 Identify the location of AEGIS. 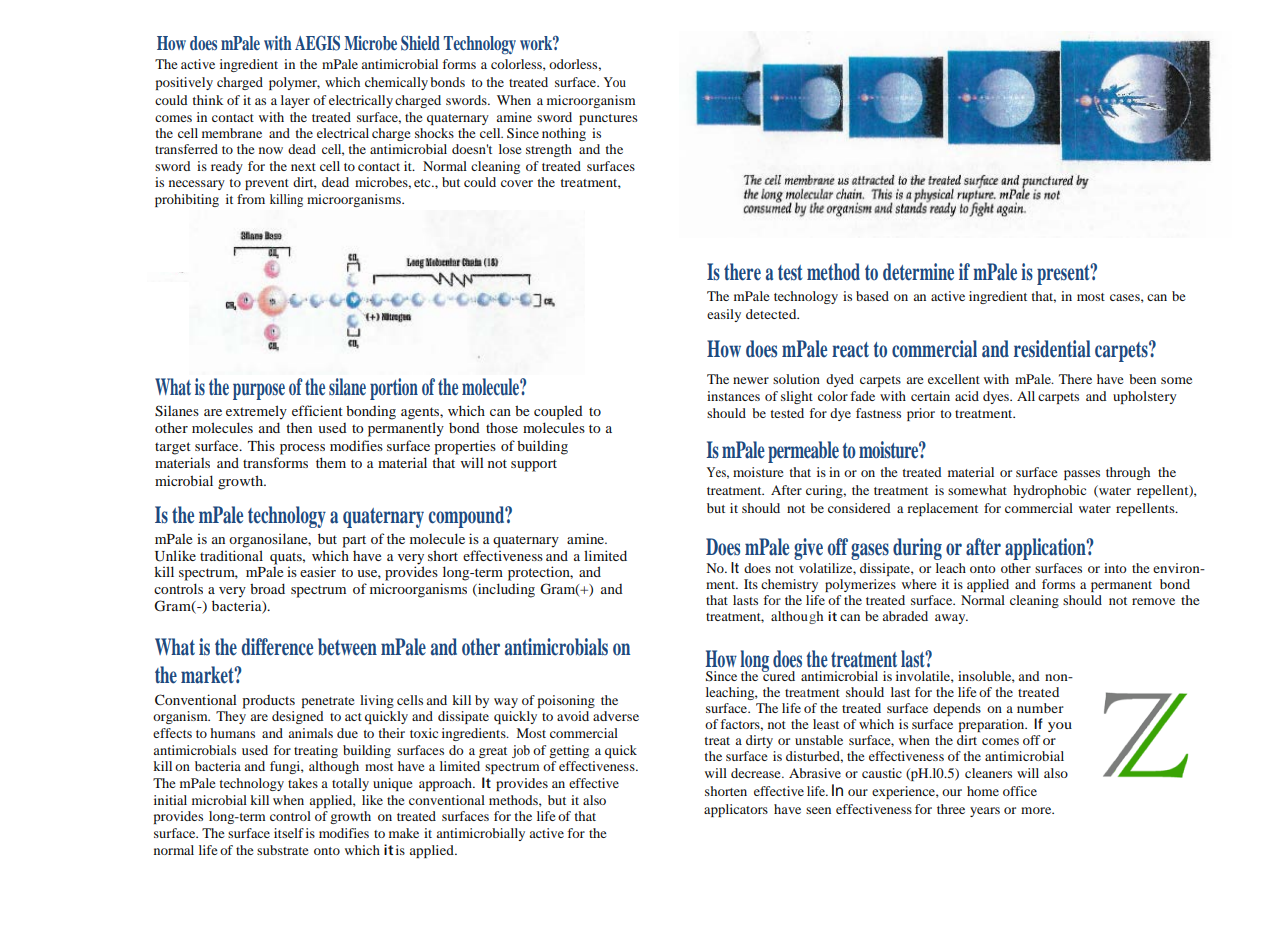
(317, 43).
